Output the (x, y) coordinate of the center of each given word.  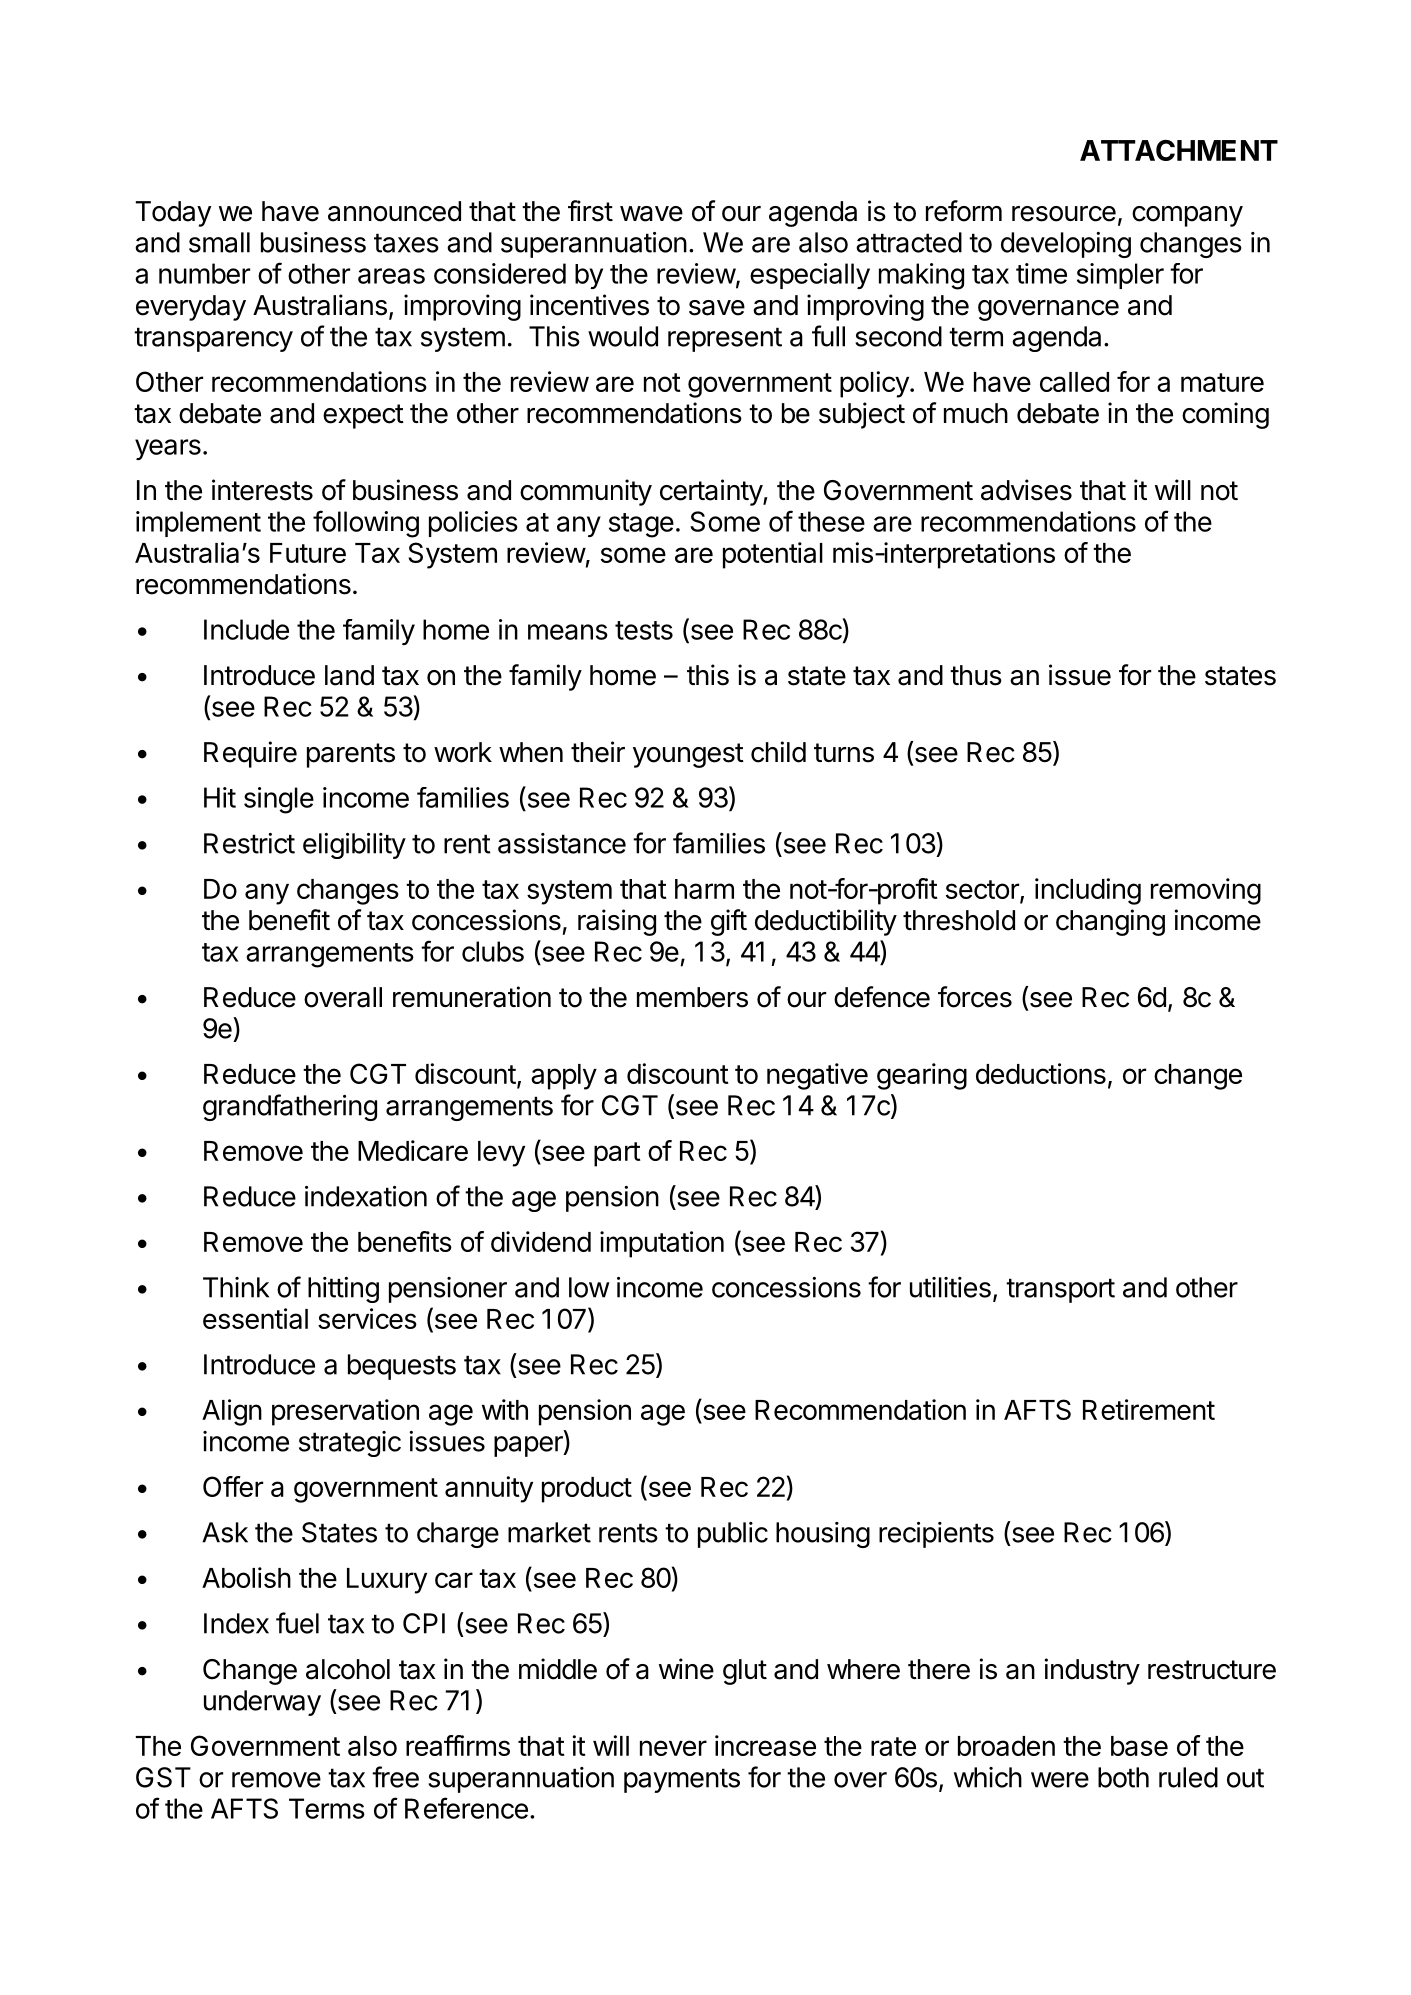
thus (976, 675)
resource (1064, 214)
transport (1060, 1290)
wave (651, 214)
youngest (688, 755)
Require (250, 754)
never (673, 1748)
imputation (662, 1244)
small (219, 242)
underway (262, 1703)
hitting (343, 1290)
